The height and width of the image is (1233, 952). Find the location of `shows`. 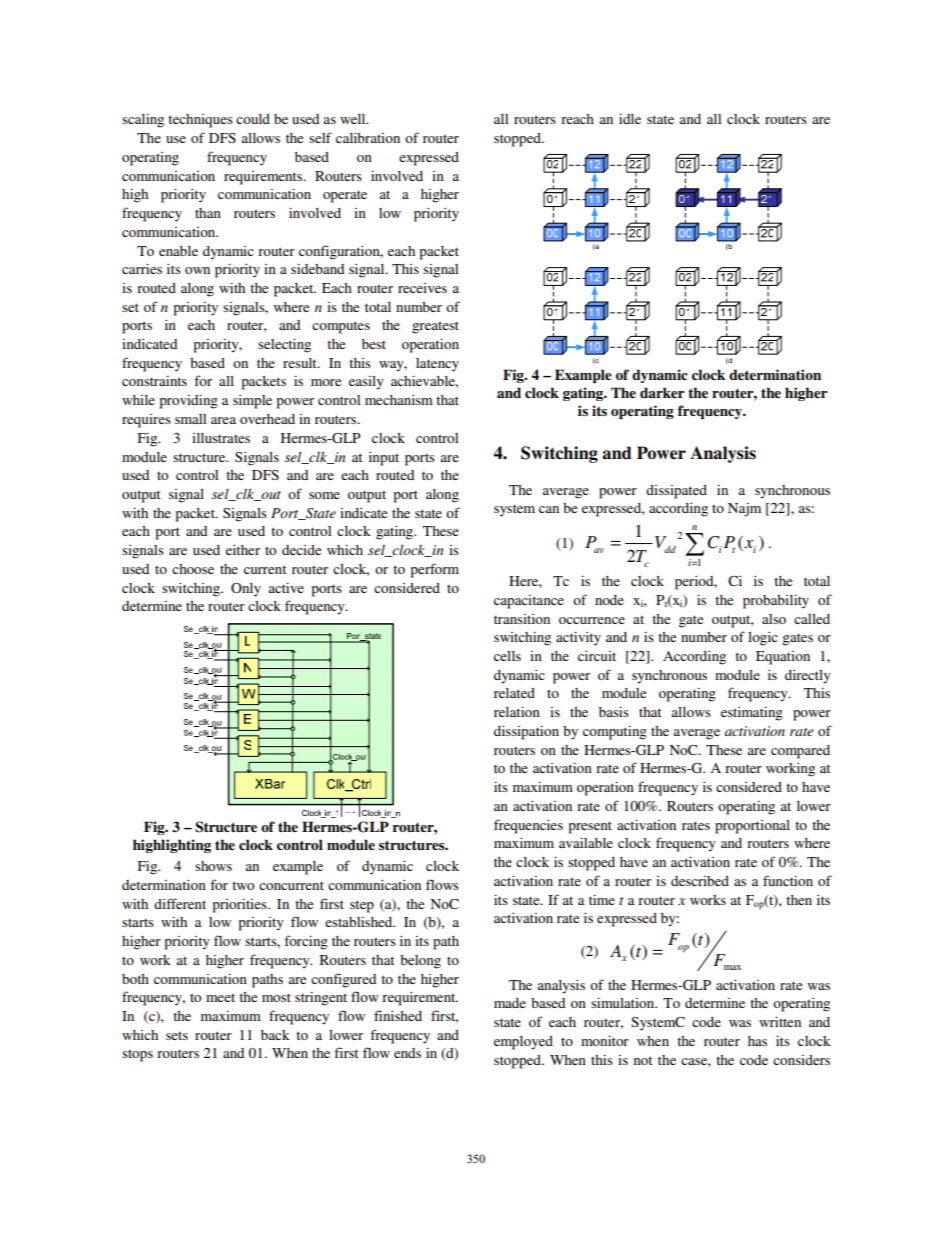

shows is located at coordinates (213, 866).
